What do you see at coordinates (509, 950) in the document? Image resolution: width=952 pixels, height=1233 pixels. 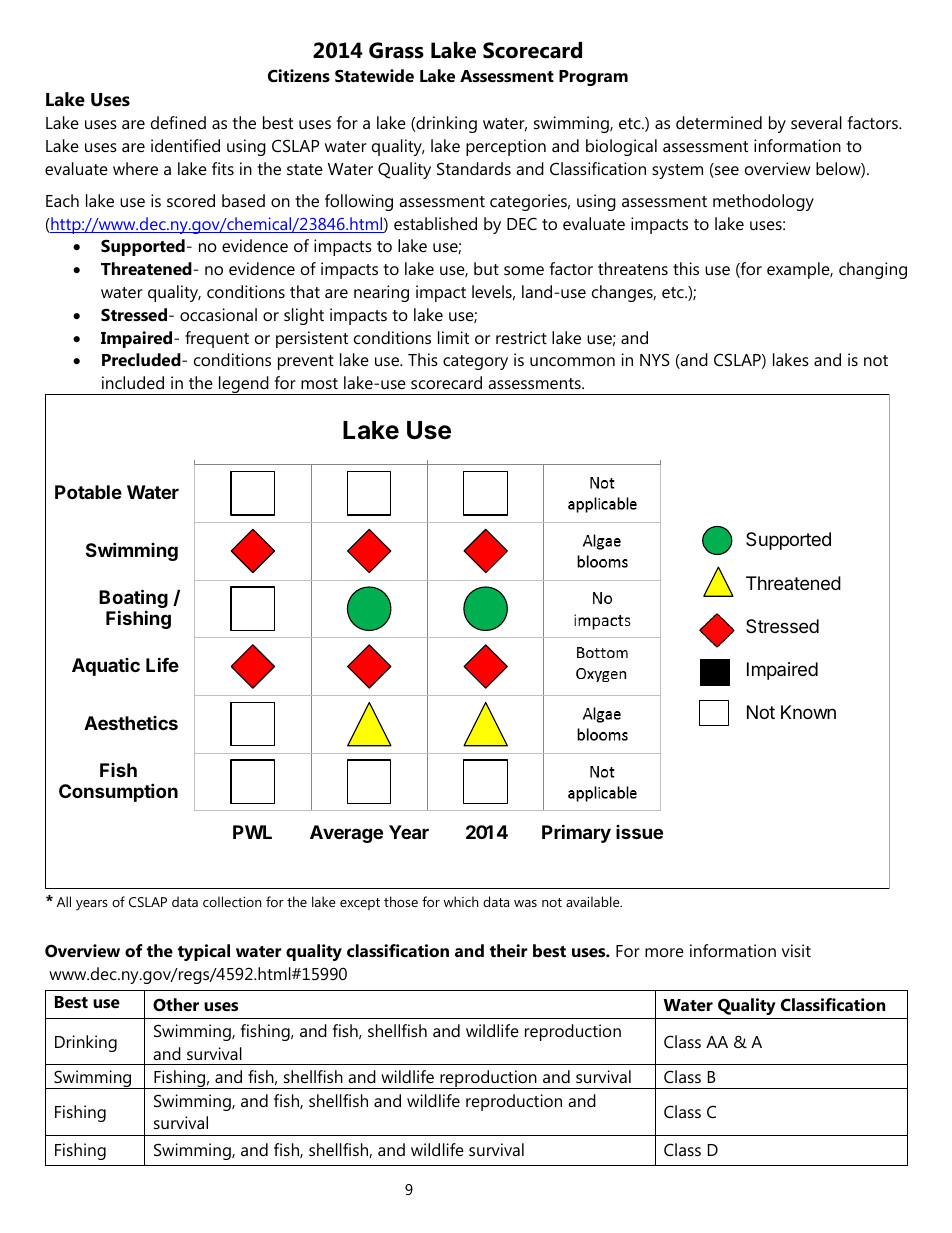 I see `their` at bounding box center [509, 950].
